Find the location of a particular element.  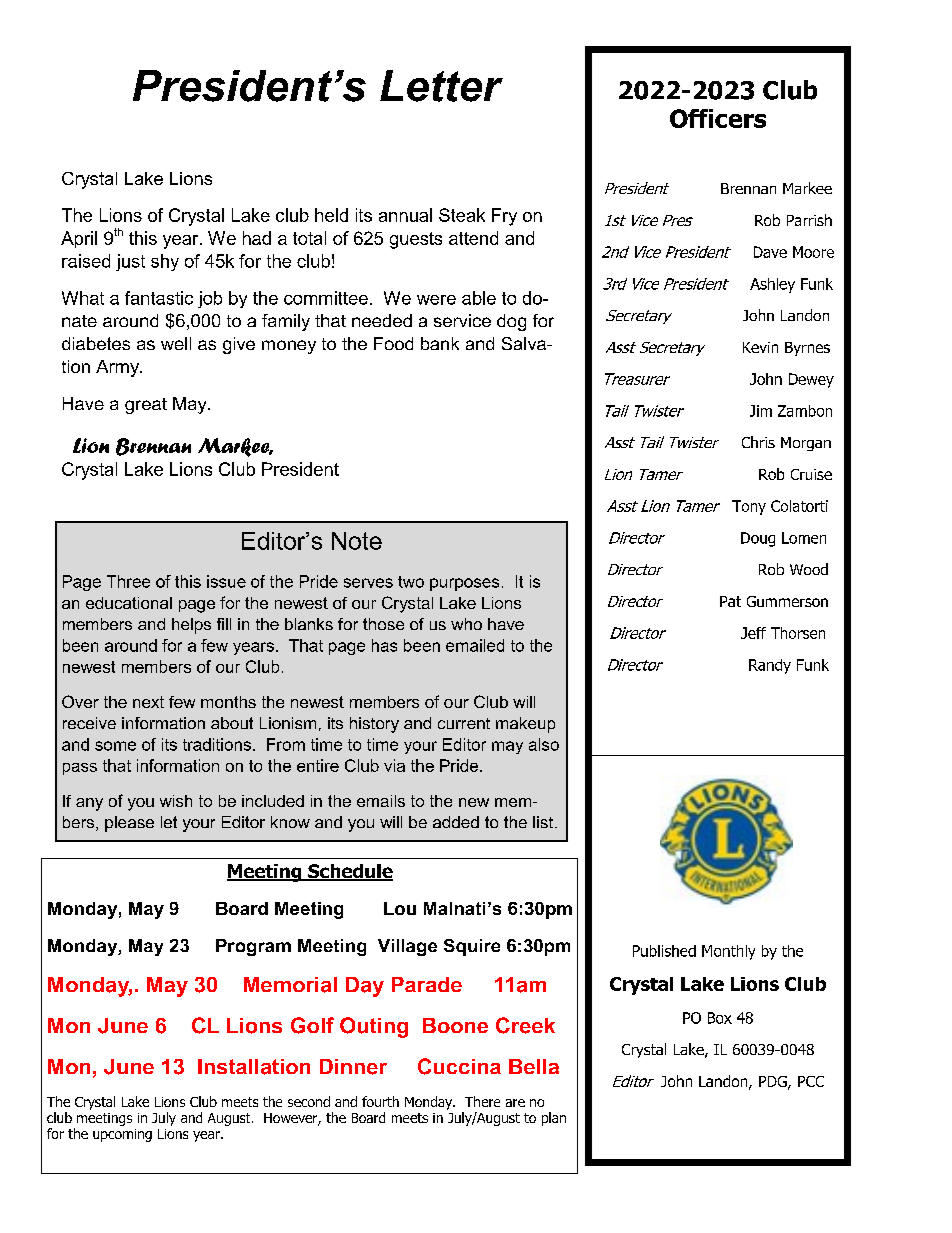

Letter is located at coordinates (441, 86).
